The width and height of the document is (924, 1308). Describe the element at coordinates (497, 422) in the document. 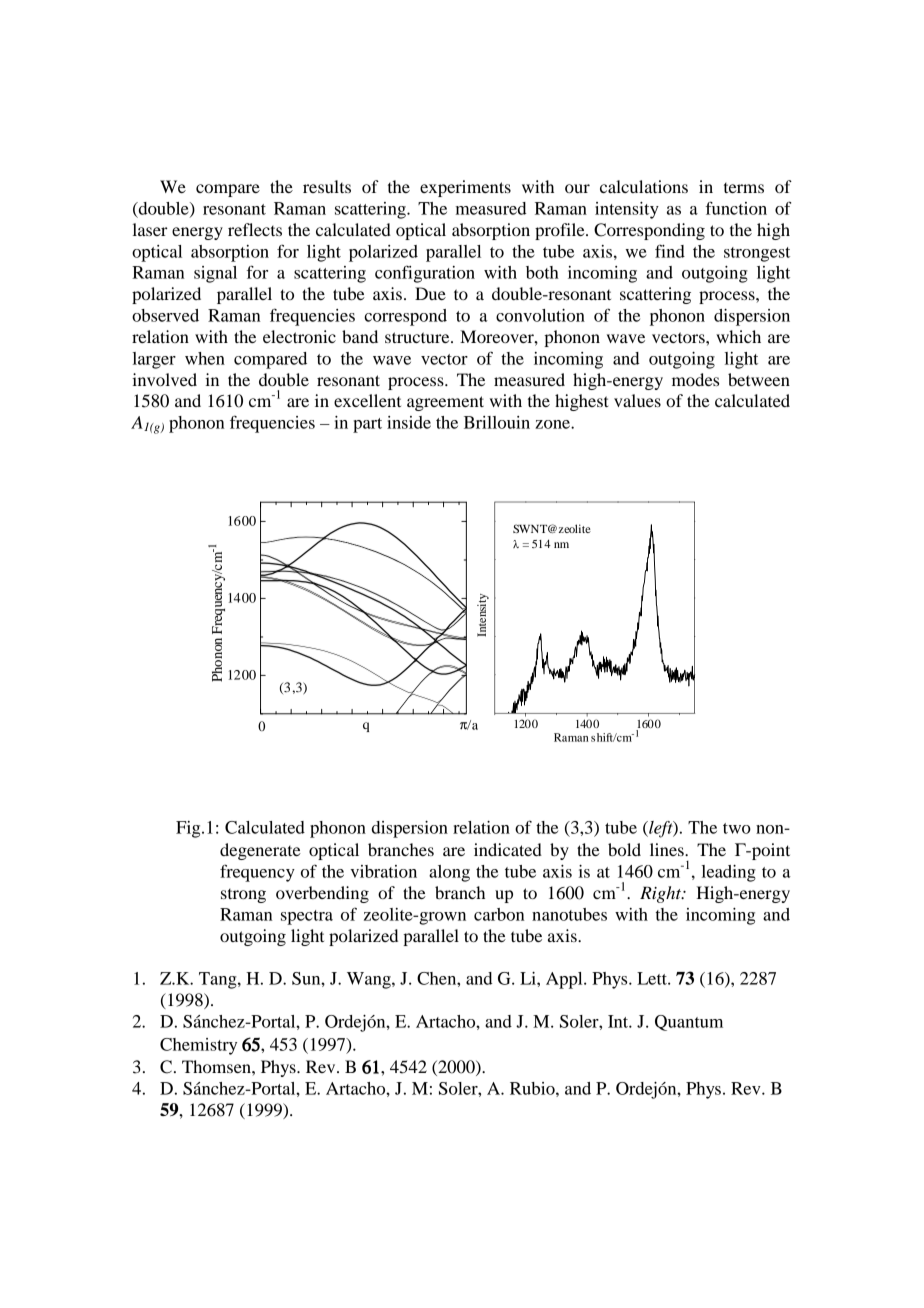

I see `Brillouin` at that location.
